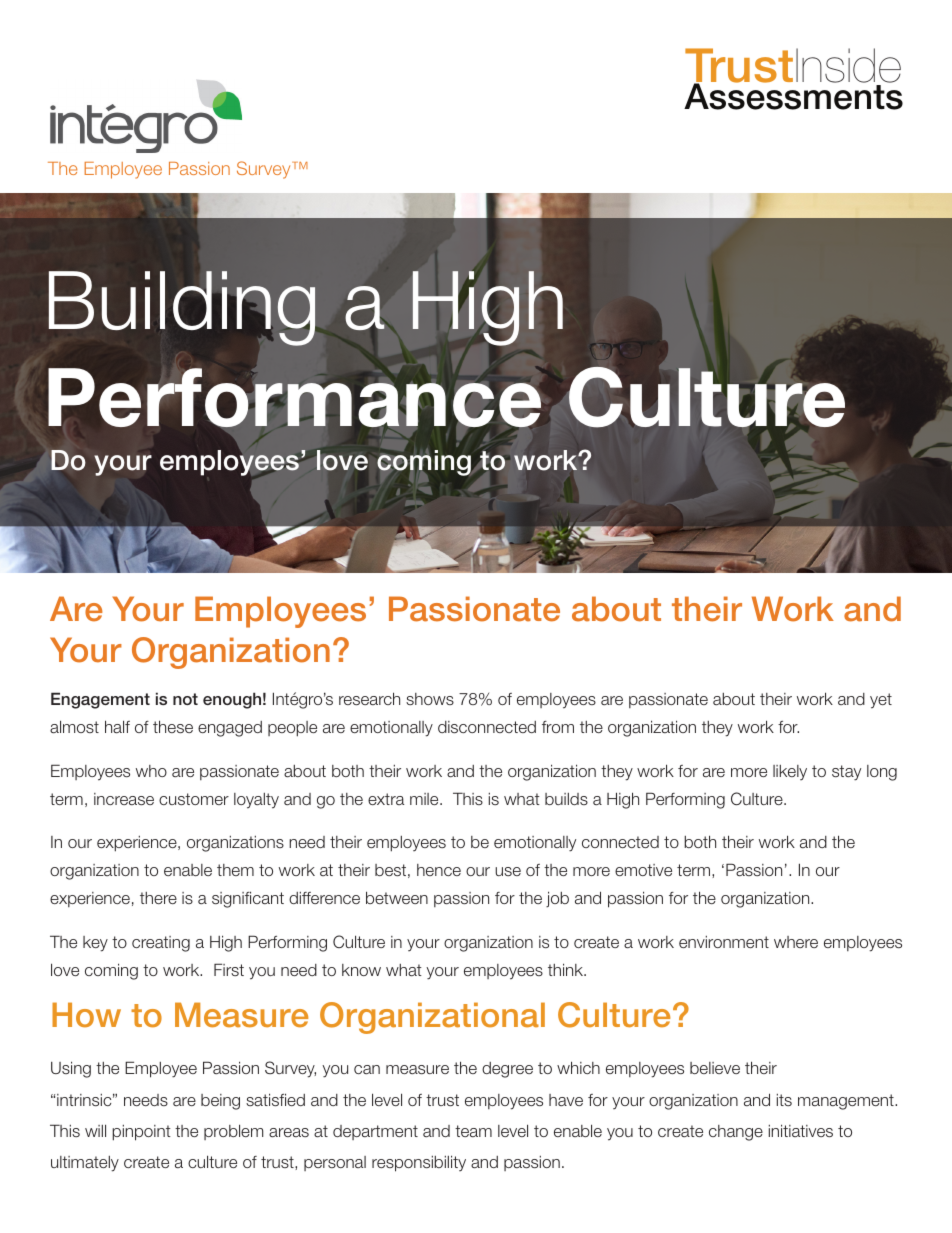  Describe the element at coordinates (793, 96) in the screenshot. I see `Assessments` at that location.
